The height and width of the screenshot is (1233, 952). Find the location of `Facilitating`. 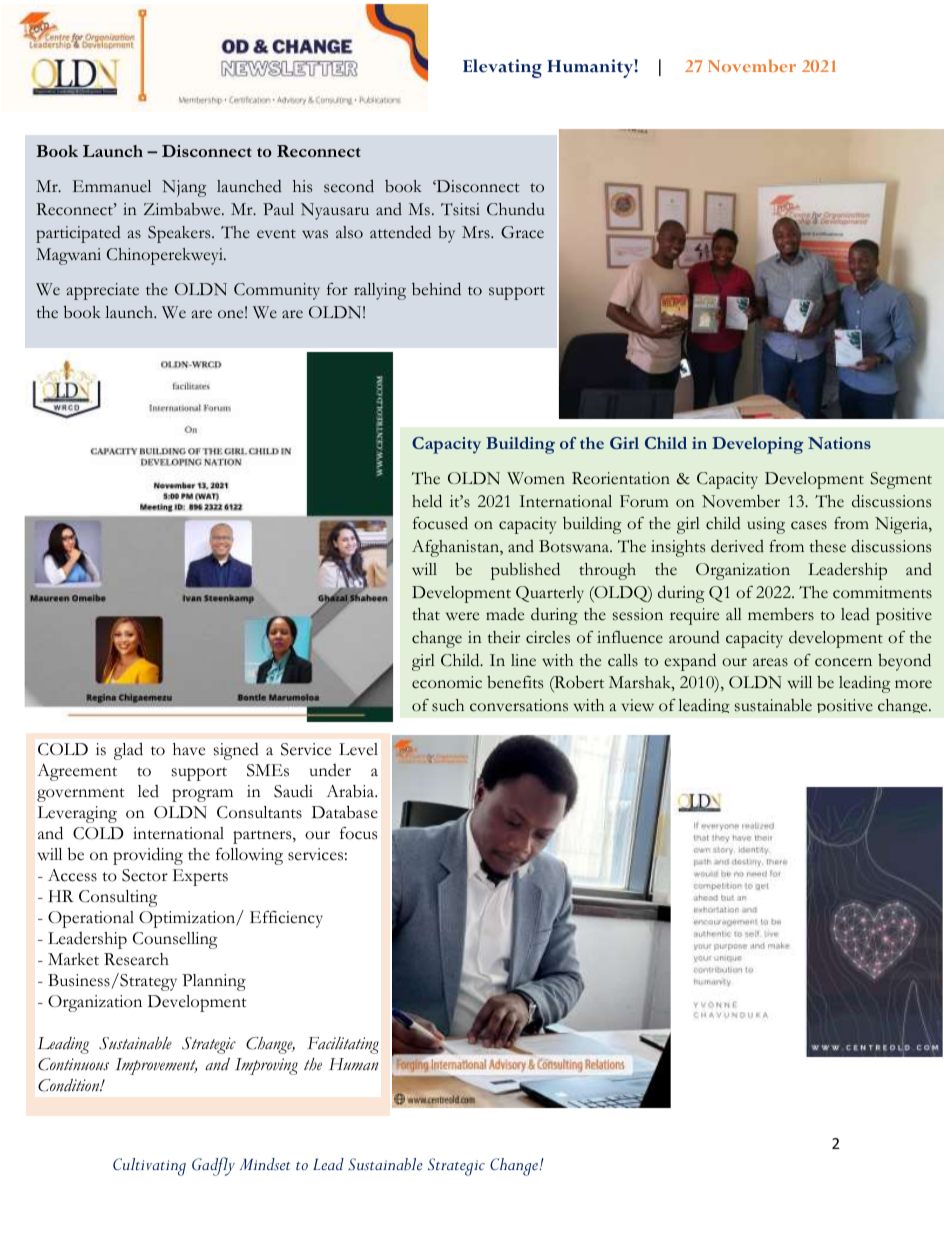

Facilitating is located at coordinates (343, 1045).
